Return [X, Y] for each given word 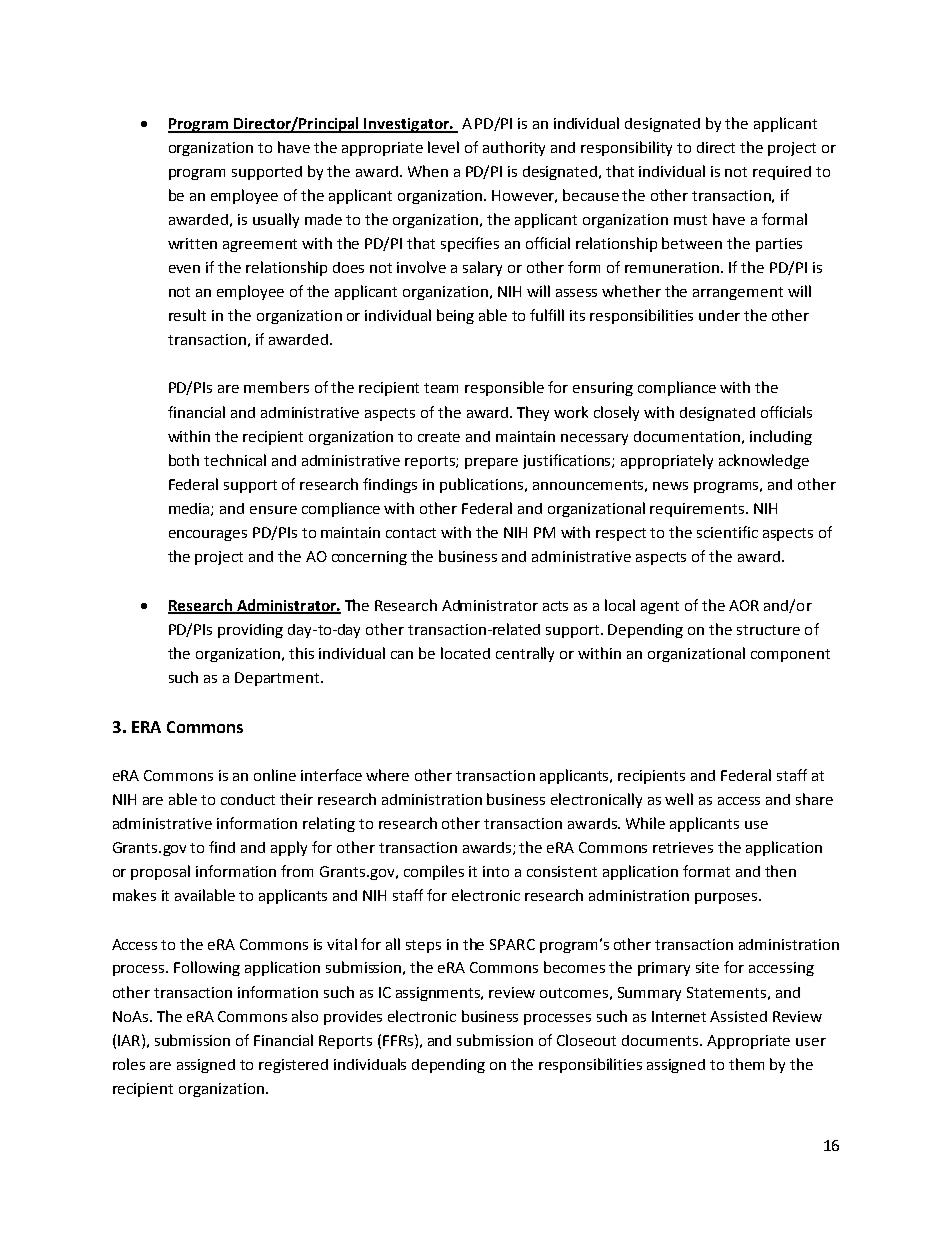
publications [483, 485]
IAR [130, 1040]
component [790, 655]
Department [277, 679]
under [719, 315]
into [496, 871]
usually [276, 220]
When [428, 171]
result [187, 315]
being [455, 316]
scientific [727, 532]
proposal [160, 872]
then [780, 871]
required [782, 173]
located [465, 653]
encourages [208, 535]
